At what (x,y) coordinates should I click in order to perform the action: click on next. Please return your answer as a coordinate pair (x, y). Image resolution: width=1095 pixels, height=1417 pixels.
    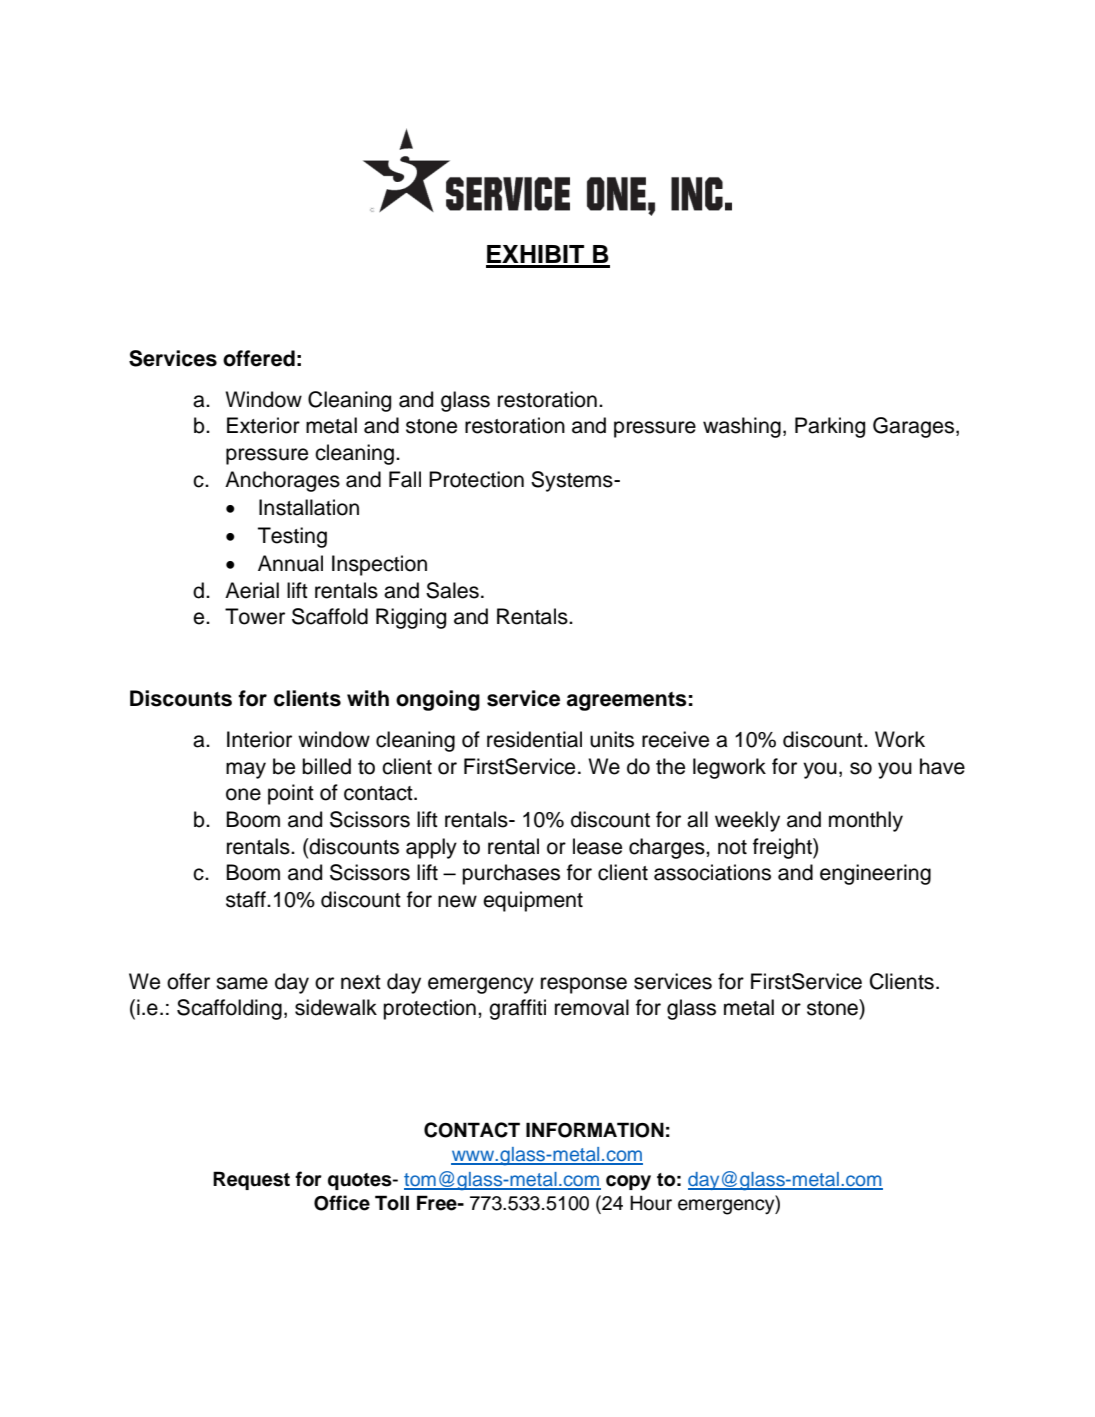
    Looking at the image, I should click on (361, 982).
